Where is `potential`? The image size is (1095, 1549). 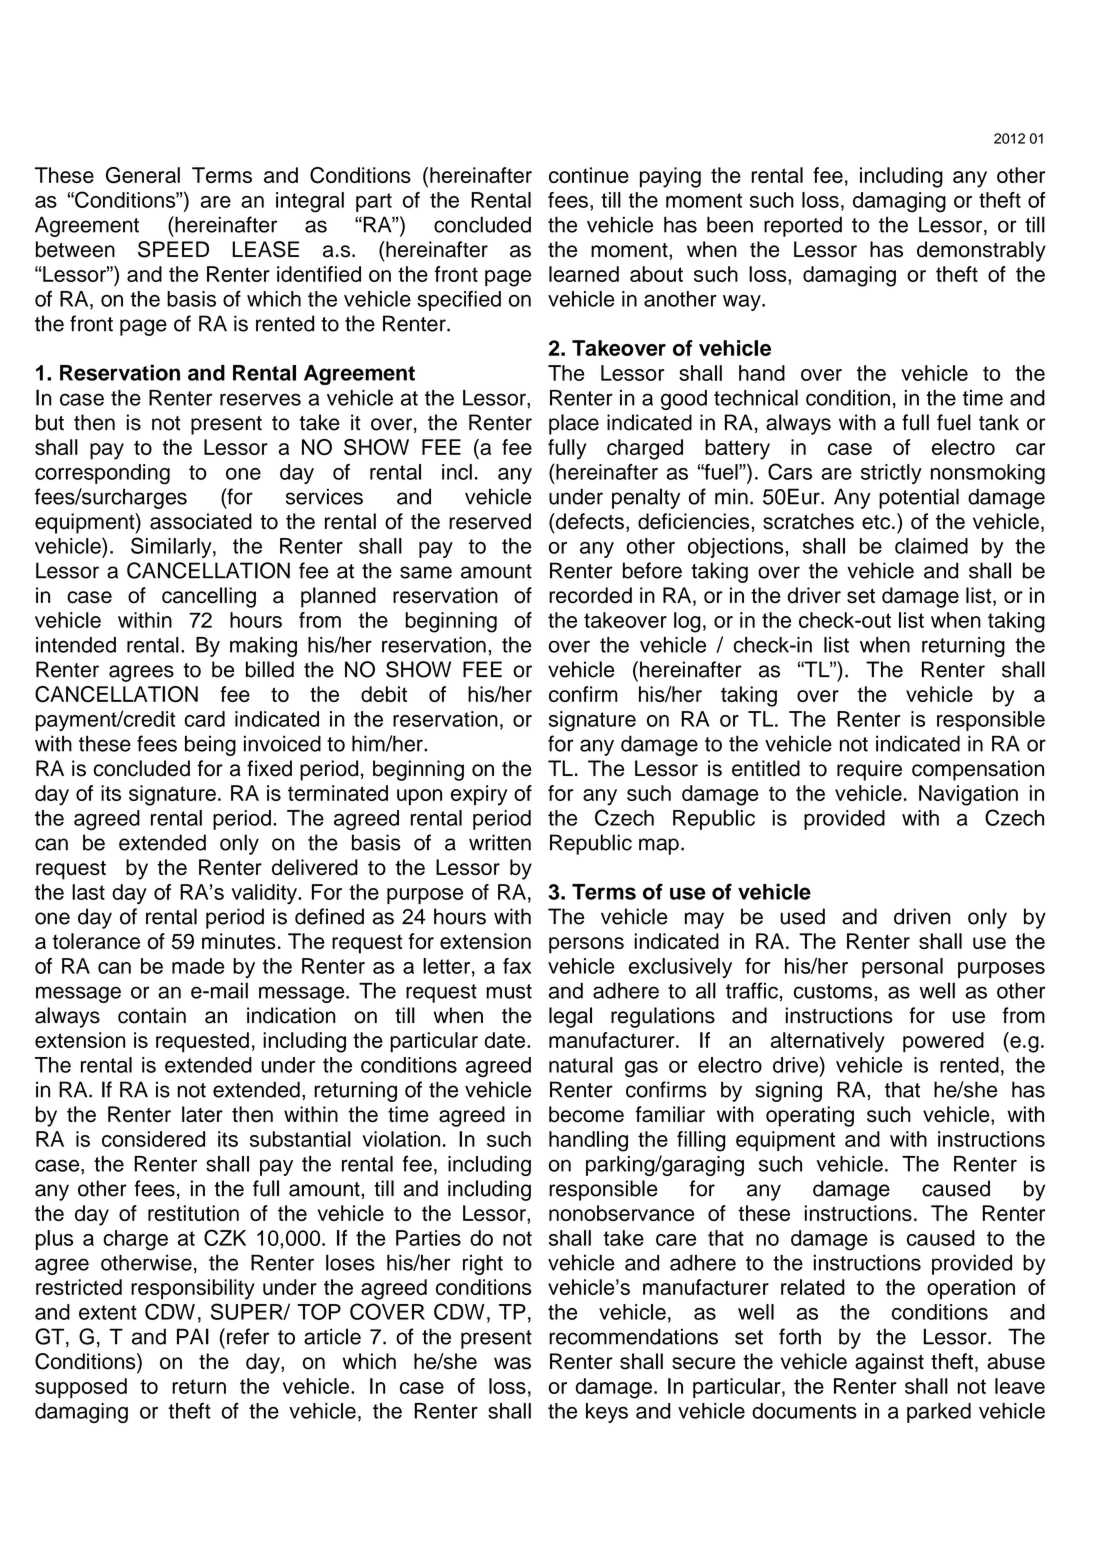 potential is located at coordinates (919, 498).
